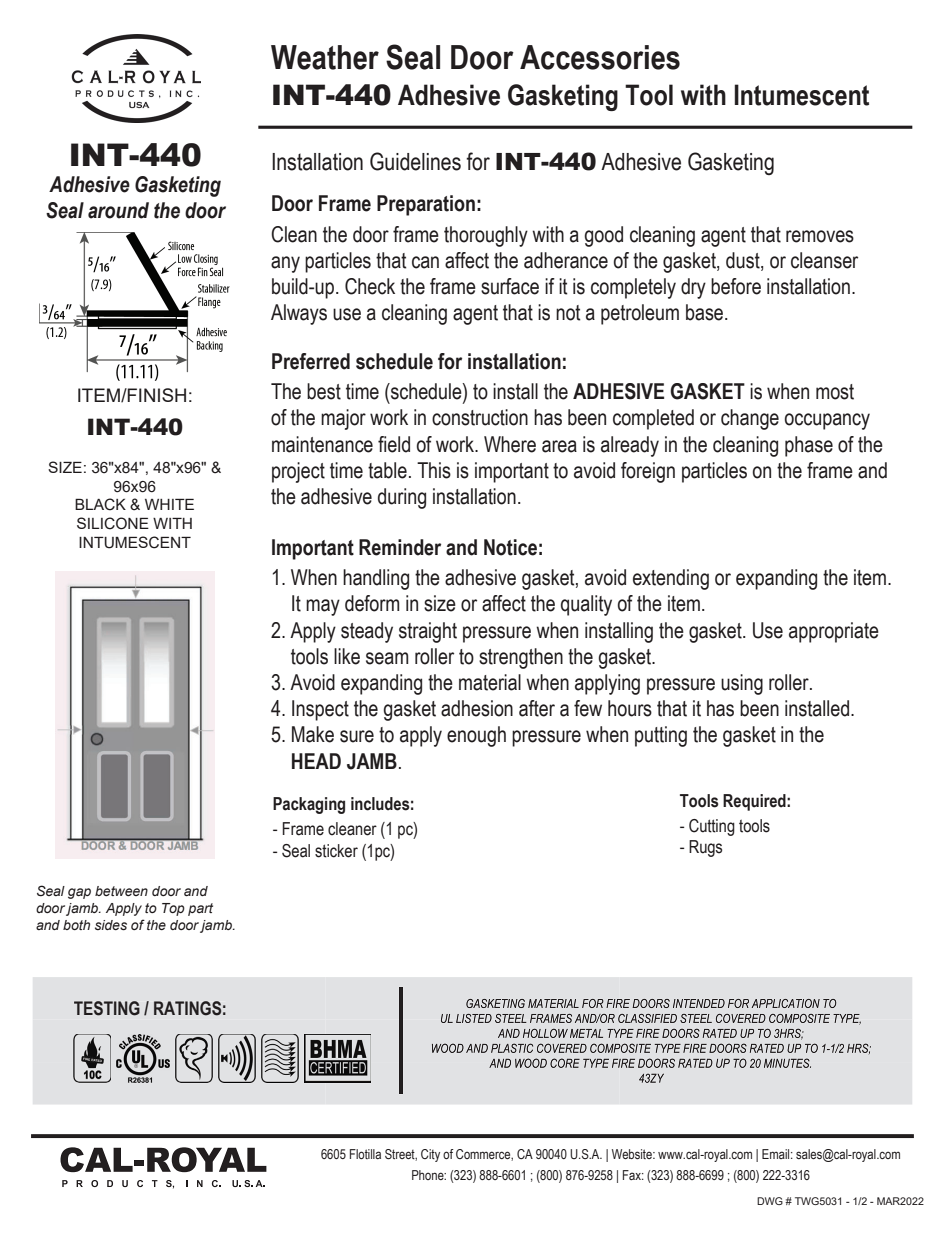 The width and height of the document is (952, 1233). I want to click on Guidelines, so click(415, 161).
